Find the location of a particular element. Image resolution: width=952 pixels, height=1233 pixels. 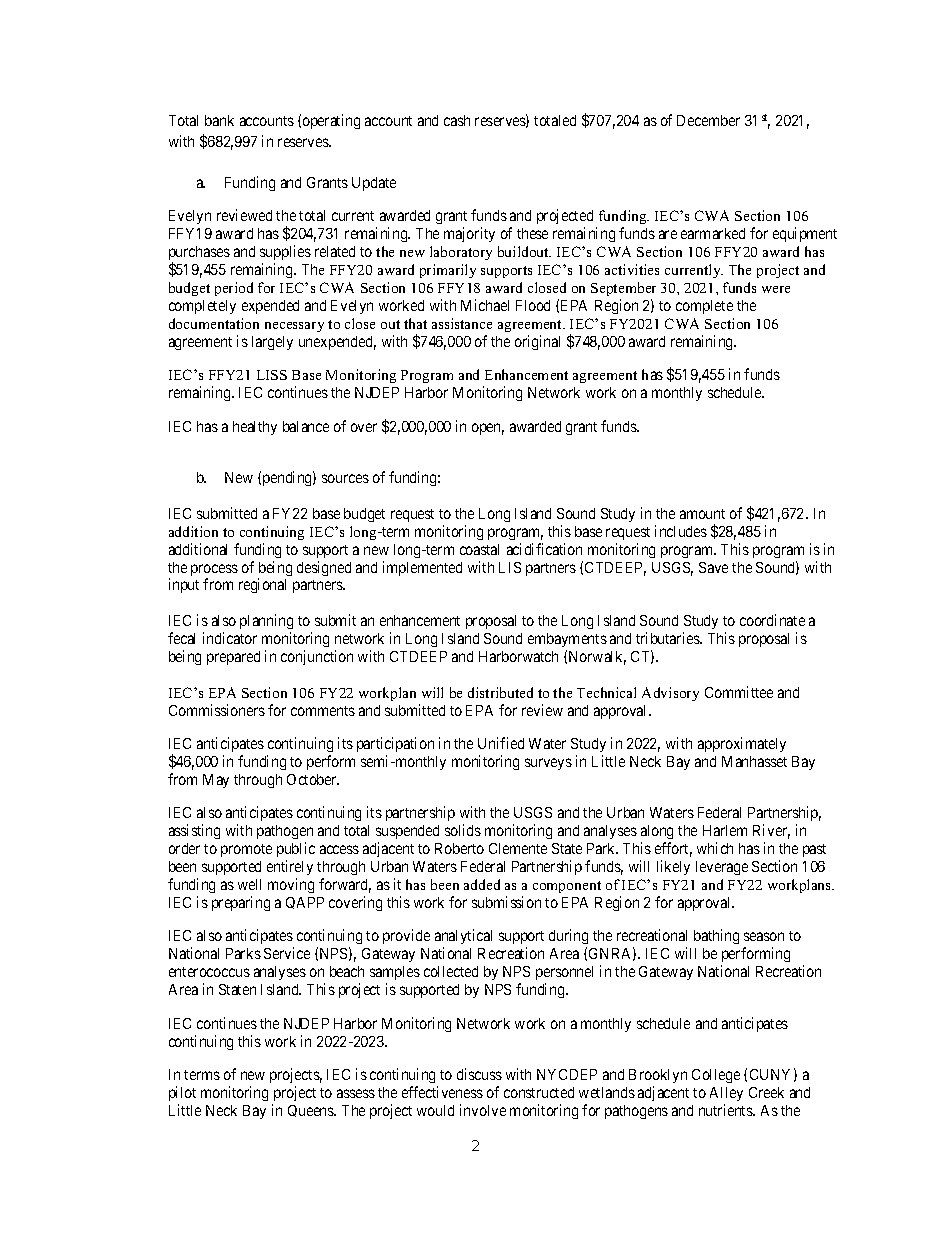

bank is located at coordinates (219, 120).
